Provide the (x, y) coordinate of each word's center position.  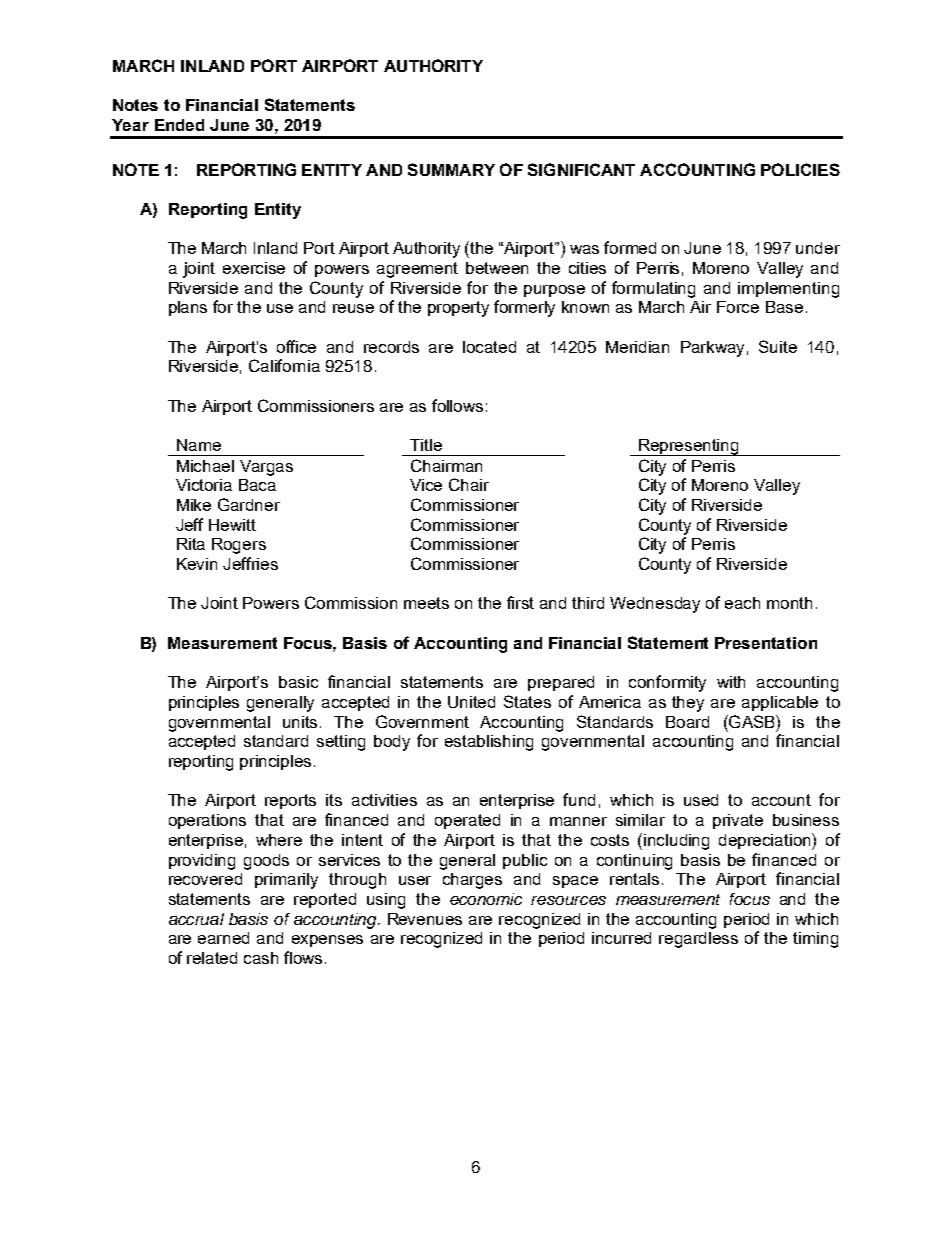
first (520, 602)
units (302, 722)
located (489, 347)
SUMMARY (451, 169)
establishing (489, 743)
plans (188, 308)
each (742, 603)
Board (687, 722)
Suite (778, 346)
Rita (191, 544)
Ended (179, 125)
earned (223, 938)
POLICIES (800, 169)
